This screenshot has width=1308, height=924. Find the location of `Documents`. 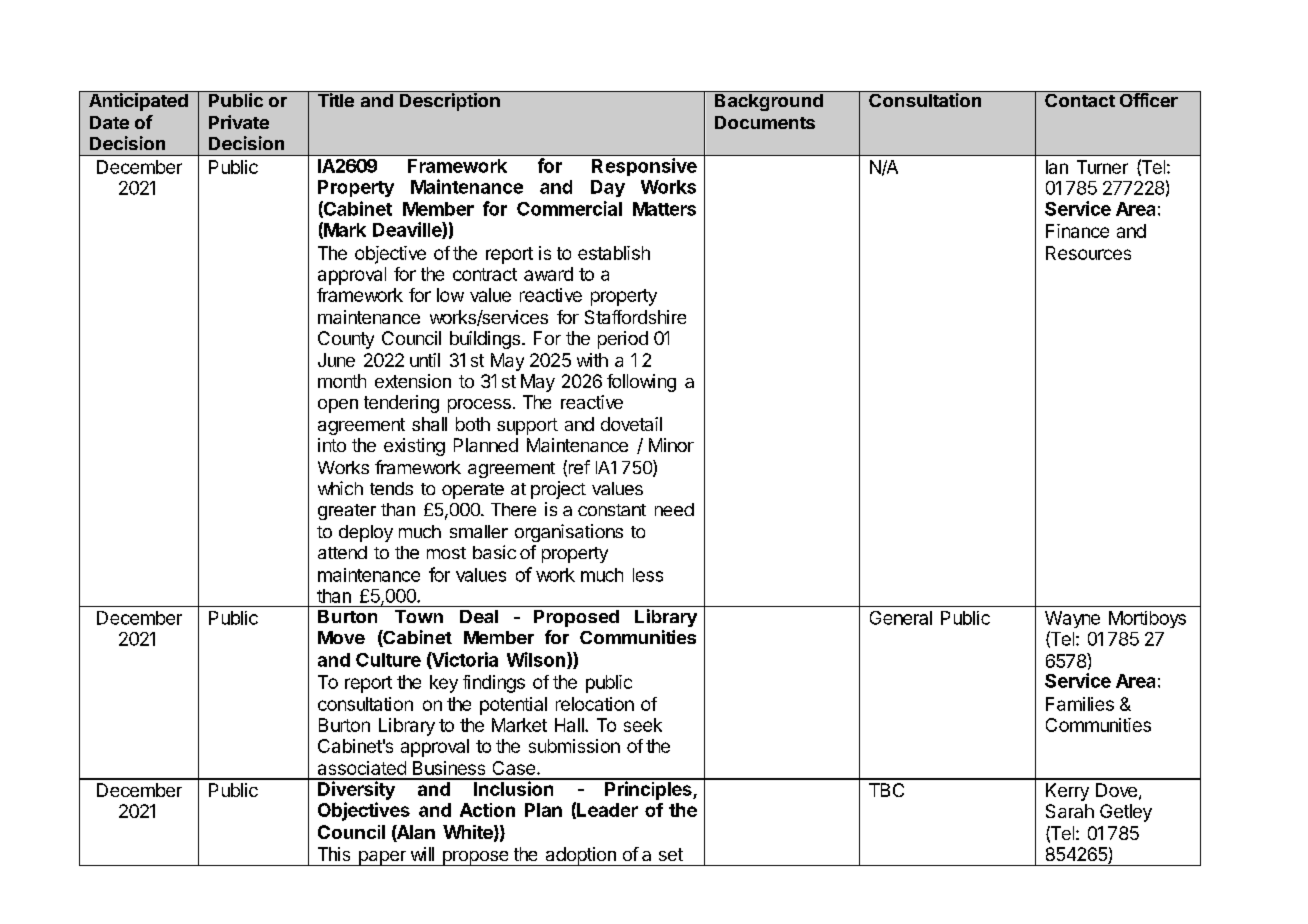

Documents is located at coordinates (765, 122).
